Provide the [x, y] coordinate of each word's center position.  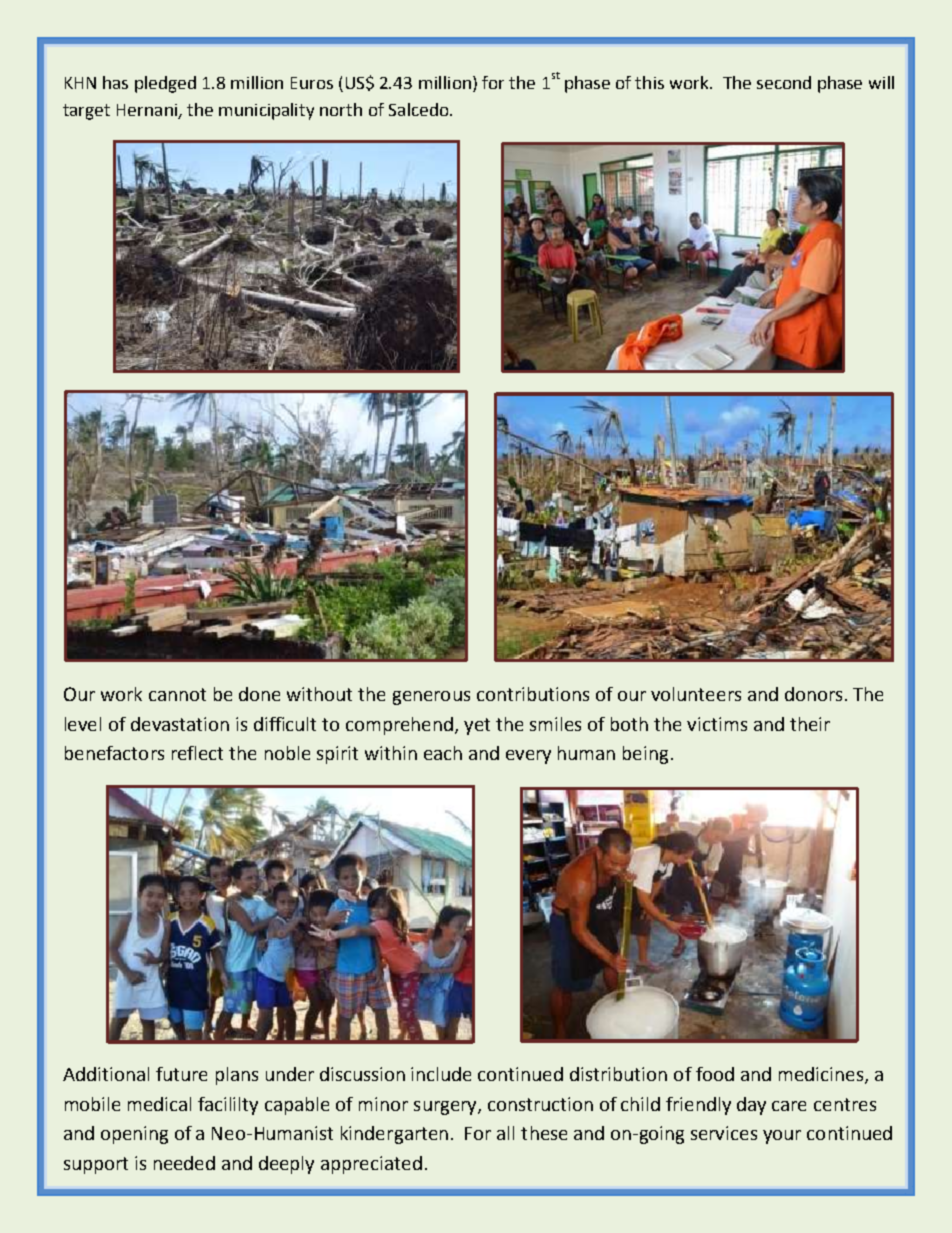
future [181, 1074]
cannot [177, 694]
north [341, 109]
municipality [266, 111]
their [810, 724]
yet [477, 726]
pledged [165, 84]
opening [134, 1135]
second [784, 82]
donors [813, 694]
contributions [533, 694]
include [441, 1074]
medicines [821, 1074]
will [881, 82]
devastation [180, 724]
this [649, 82]
